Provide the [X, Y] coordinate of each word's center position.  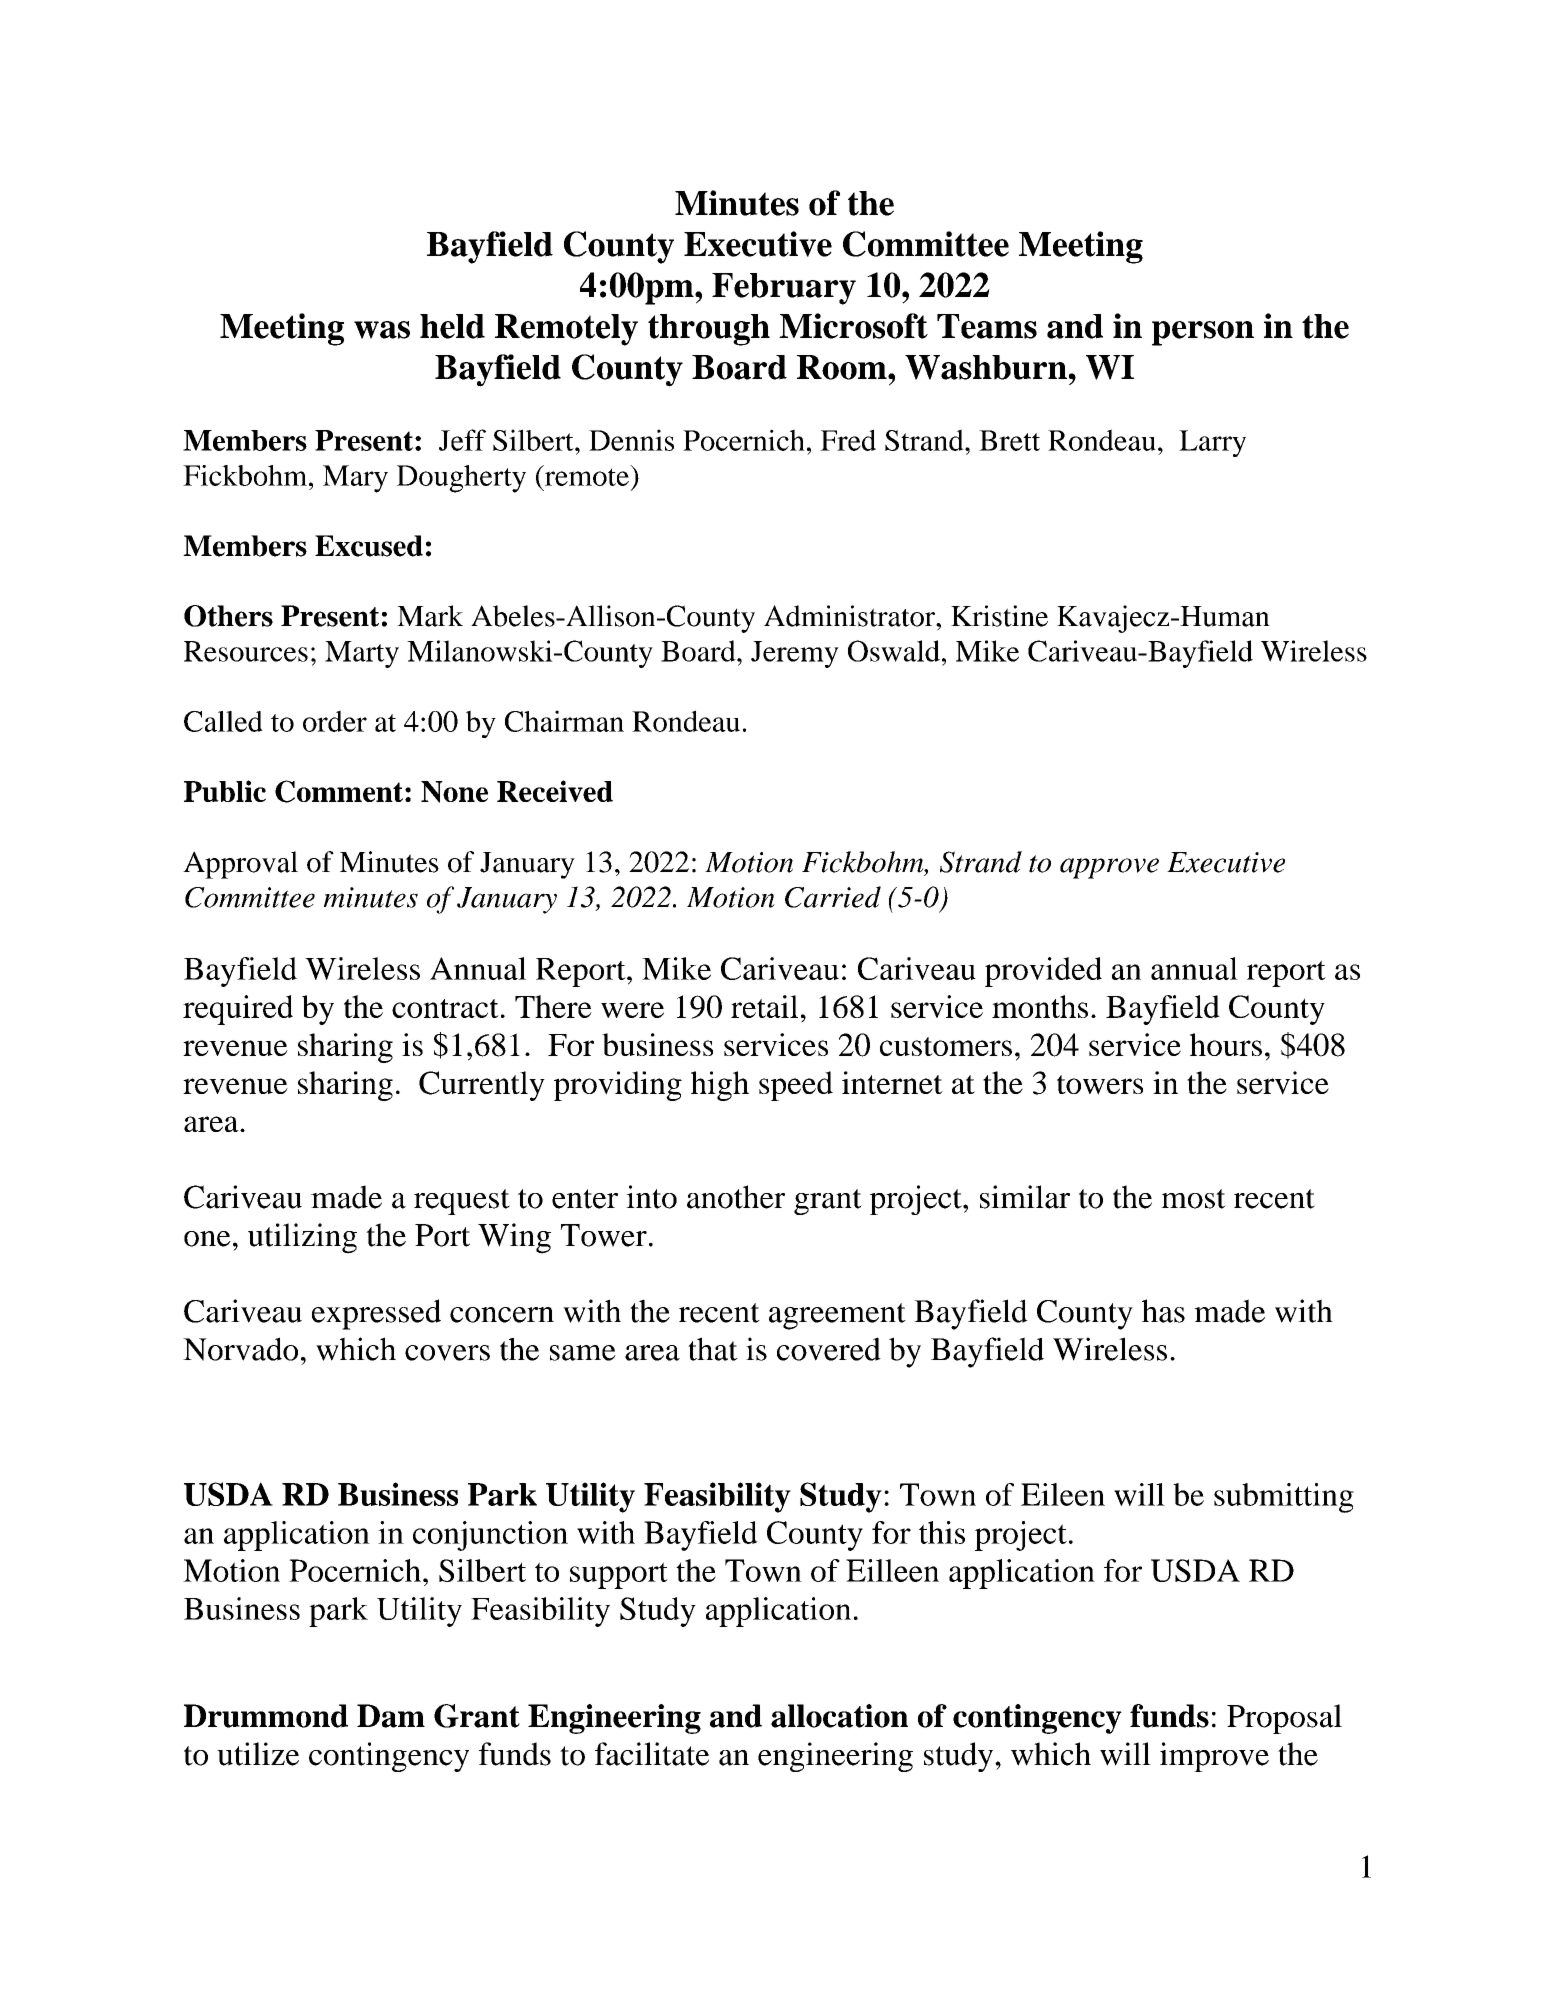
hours [1226, 1044]
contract [445, 1008]
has [1163, 1311]
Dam [391, 1716]
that [713, 1349]
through [709, 330]
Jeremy [795, 654]
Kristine [999, 616]
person [1203, 333]
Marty [362, 654]
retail [764, 1006]
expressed [376, 1314]
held [452, 326]
